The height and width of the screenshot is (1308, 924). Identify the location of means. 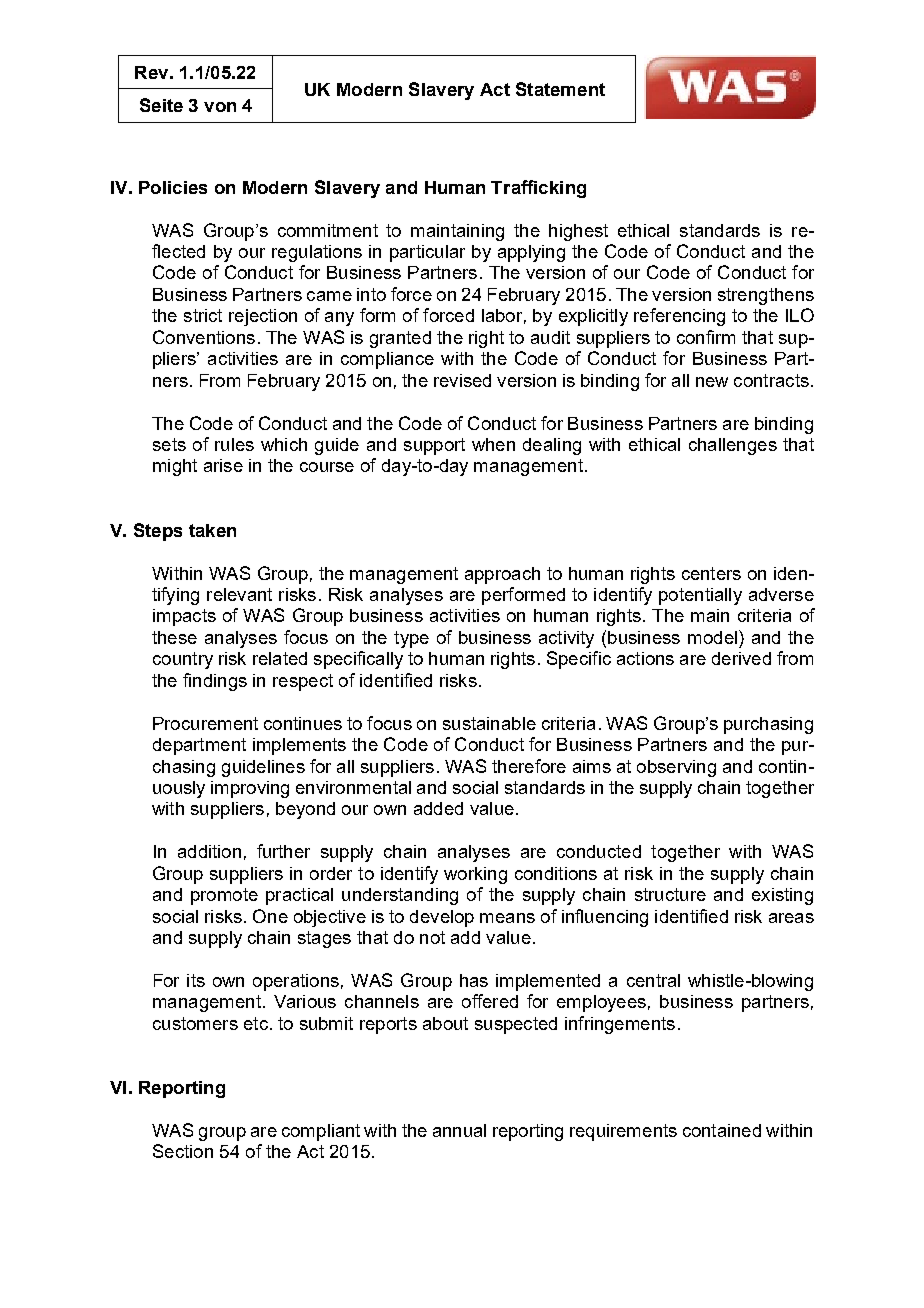
(507, 918).
